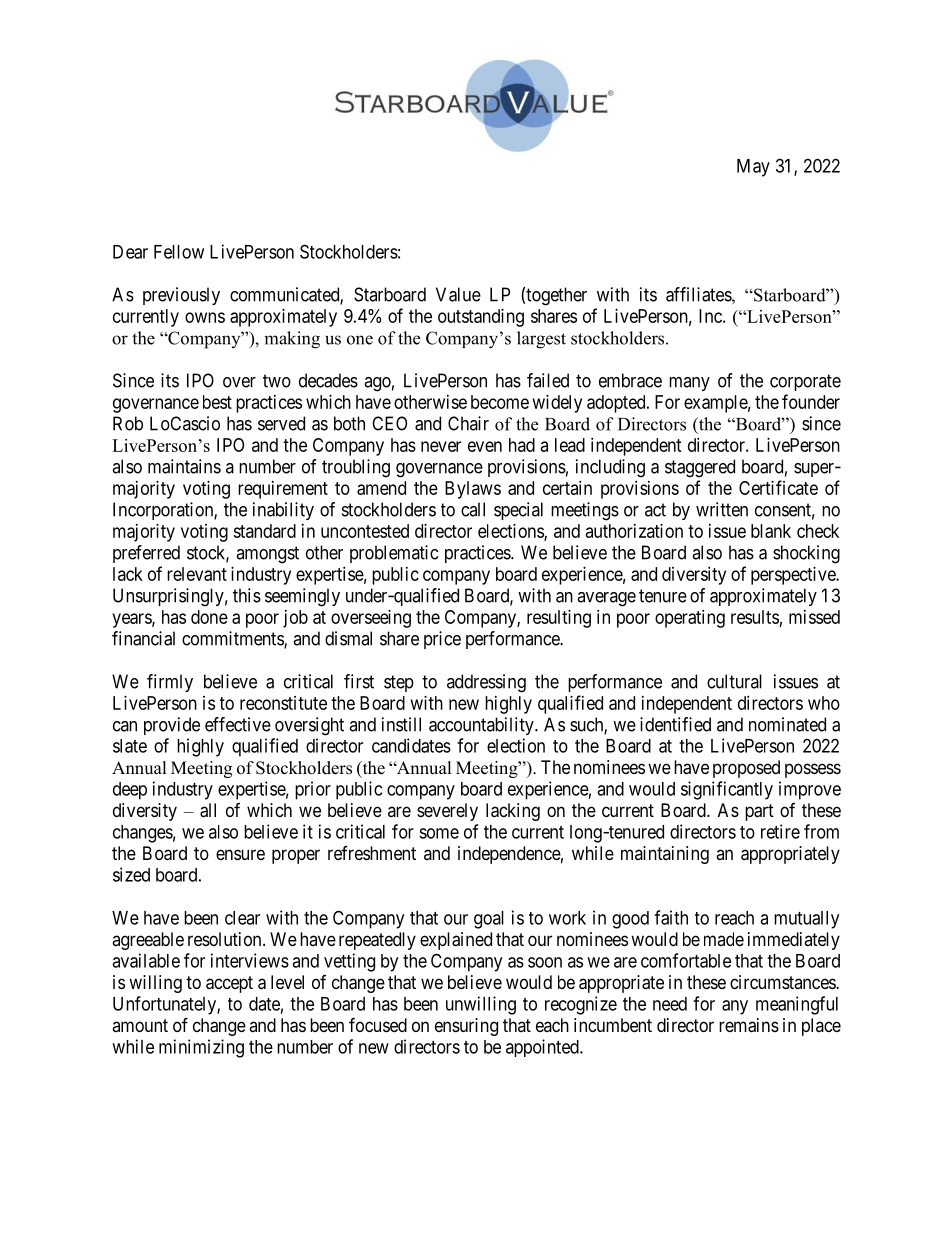 The image size is (952, 1233). I want to click on proposed, so click(746, 769).
